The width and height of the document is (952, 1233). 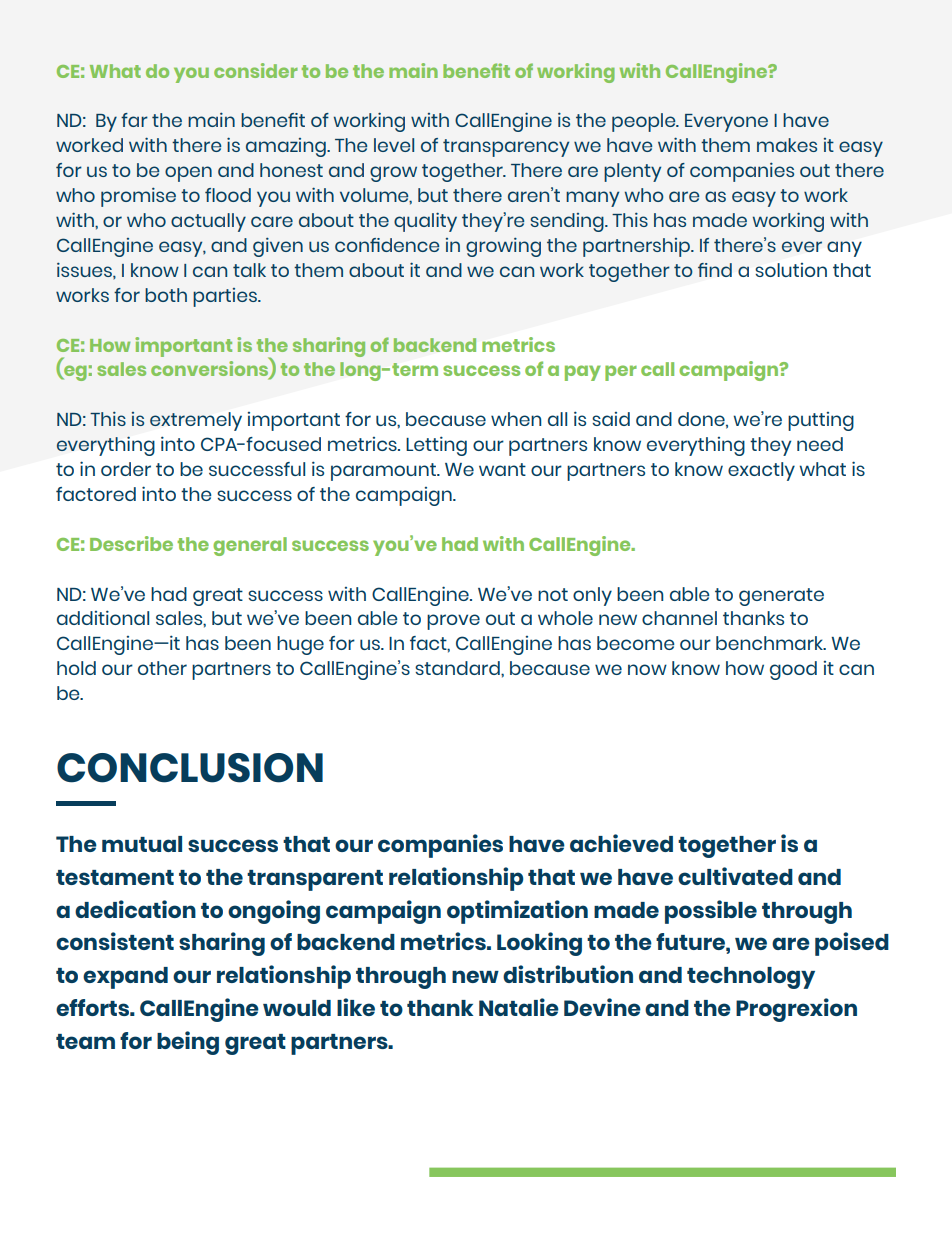 What do you see at coordinates (453, 622) in the document?
I see `prove` at bounding box center [453, 622].
